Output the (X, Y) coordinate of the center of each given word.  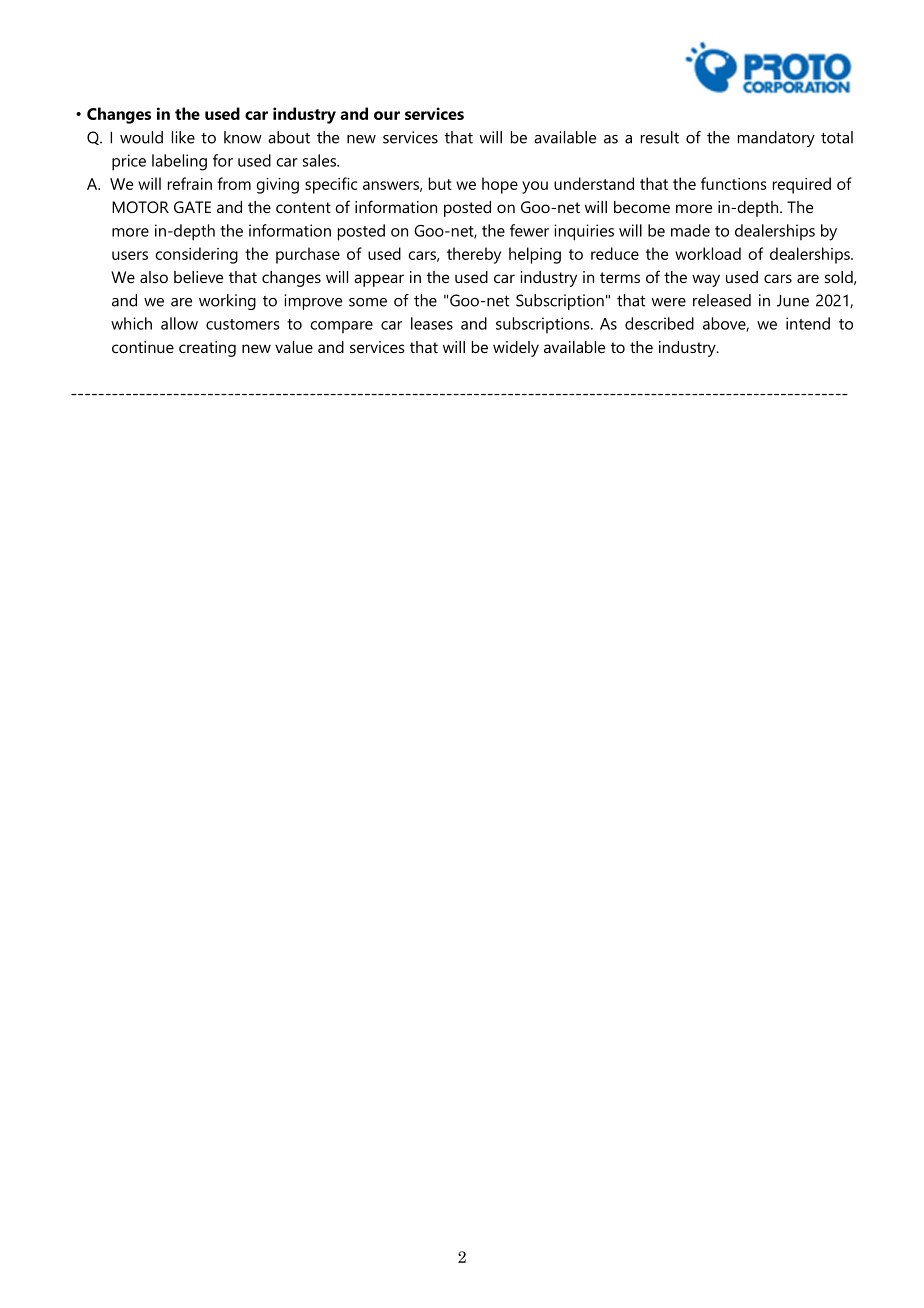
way (706, 280)
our (387, 115)
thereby (474, 255)
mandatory (776, 139)
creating (207, 349)
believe (198, 277)
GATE (192, 207)
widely (516, 349)
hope (500, 185)
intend (808, 323)
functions (734, 183)
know (243, 137)
